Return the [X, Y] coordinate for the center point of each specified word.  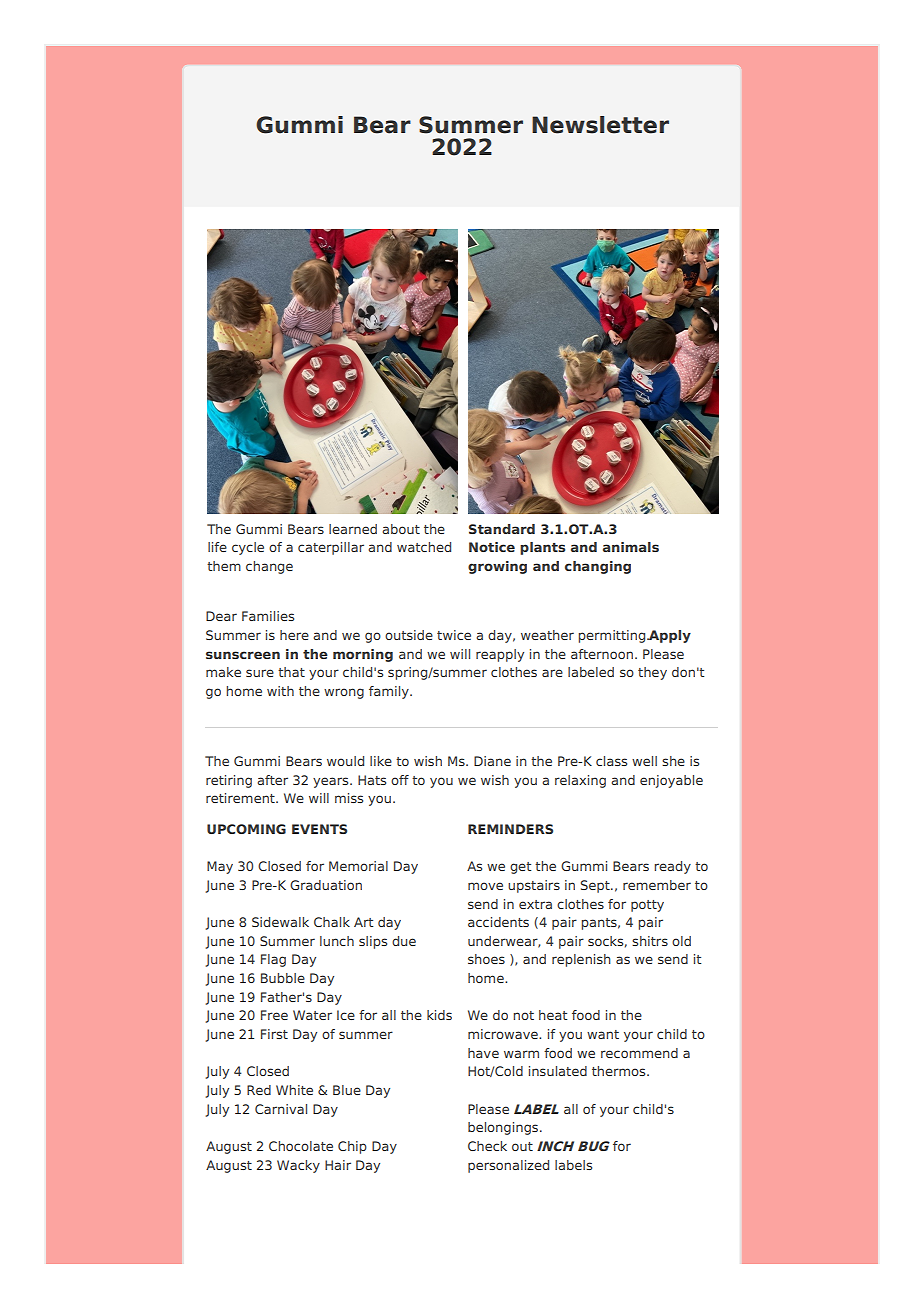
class [611, 761]
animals [631, 547]
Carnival [281, 1109]
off [400, 780]
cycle [248, 548]
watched [424, 547]
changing [598, 567]
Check [487, 1146]
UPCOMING [246, 829]
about [401, 529]
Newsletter [600, 125]
